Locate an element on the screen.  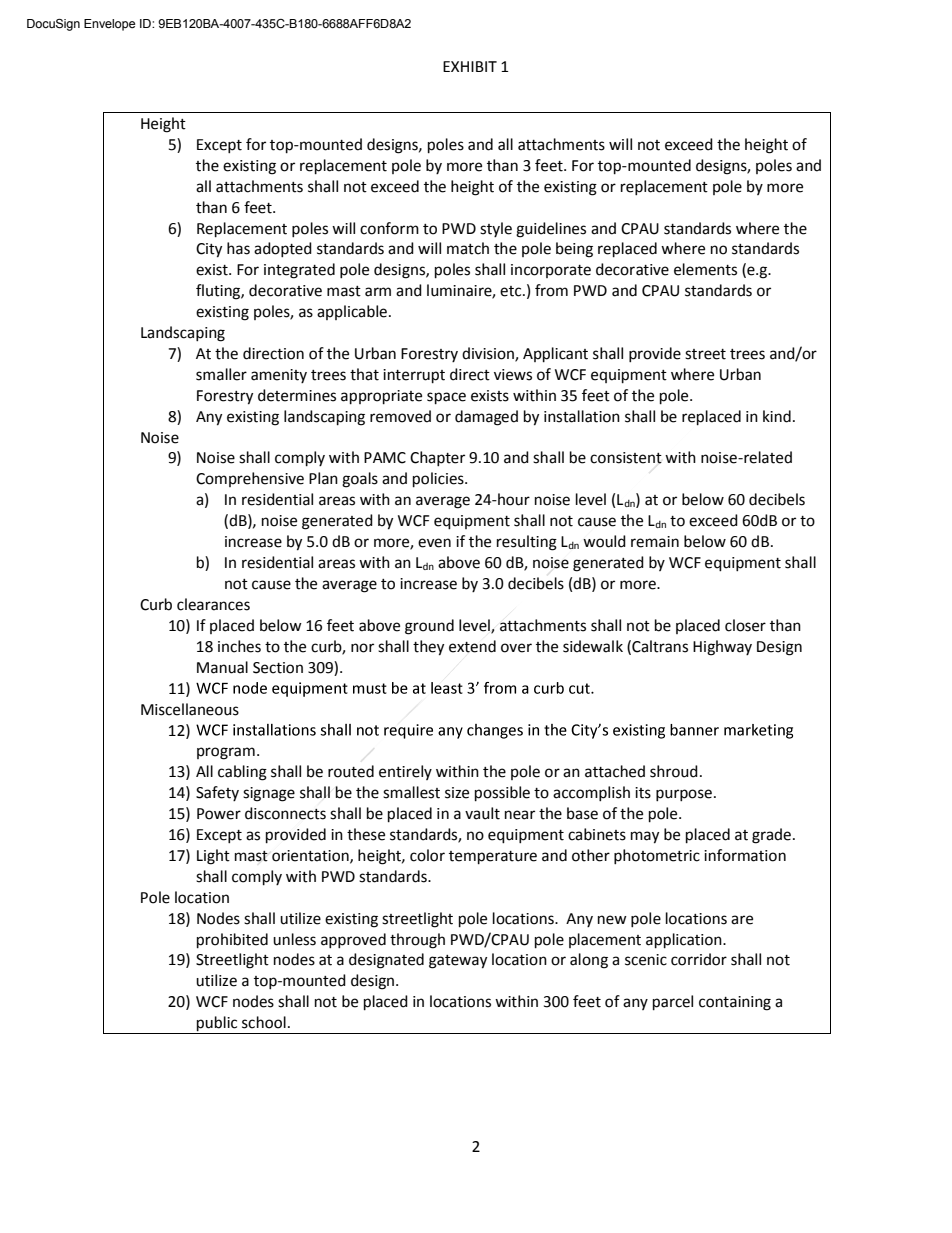
gateway is located at coordinates (458, 962).
